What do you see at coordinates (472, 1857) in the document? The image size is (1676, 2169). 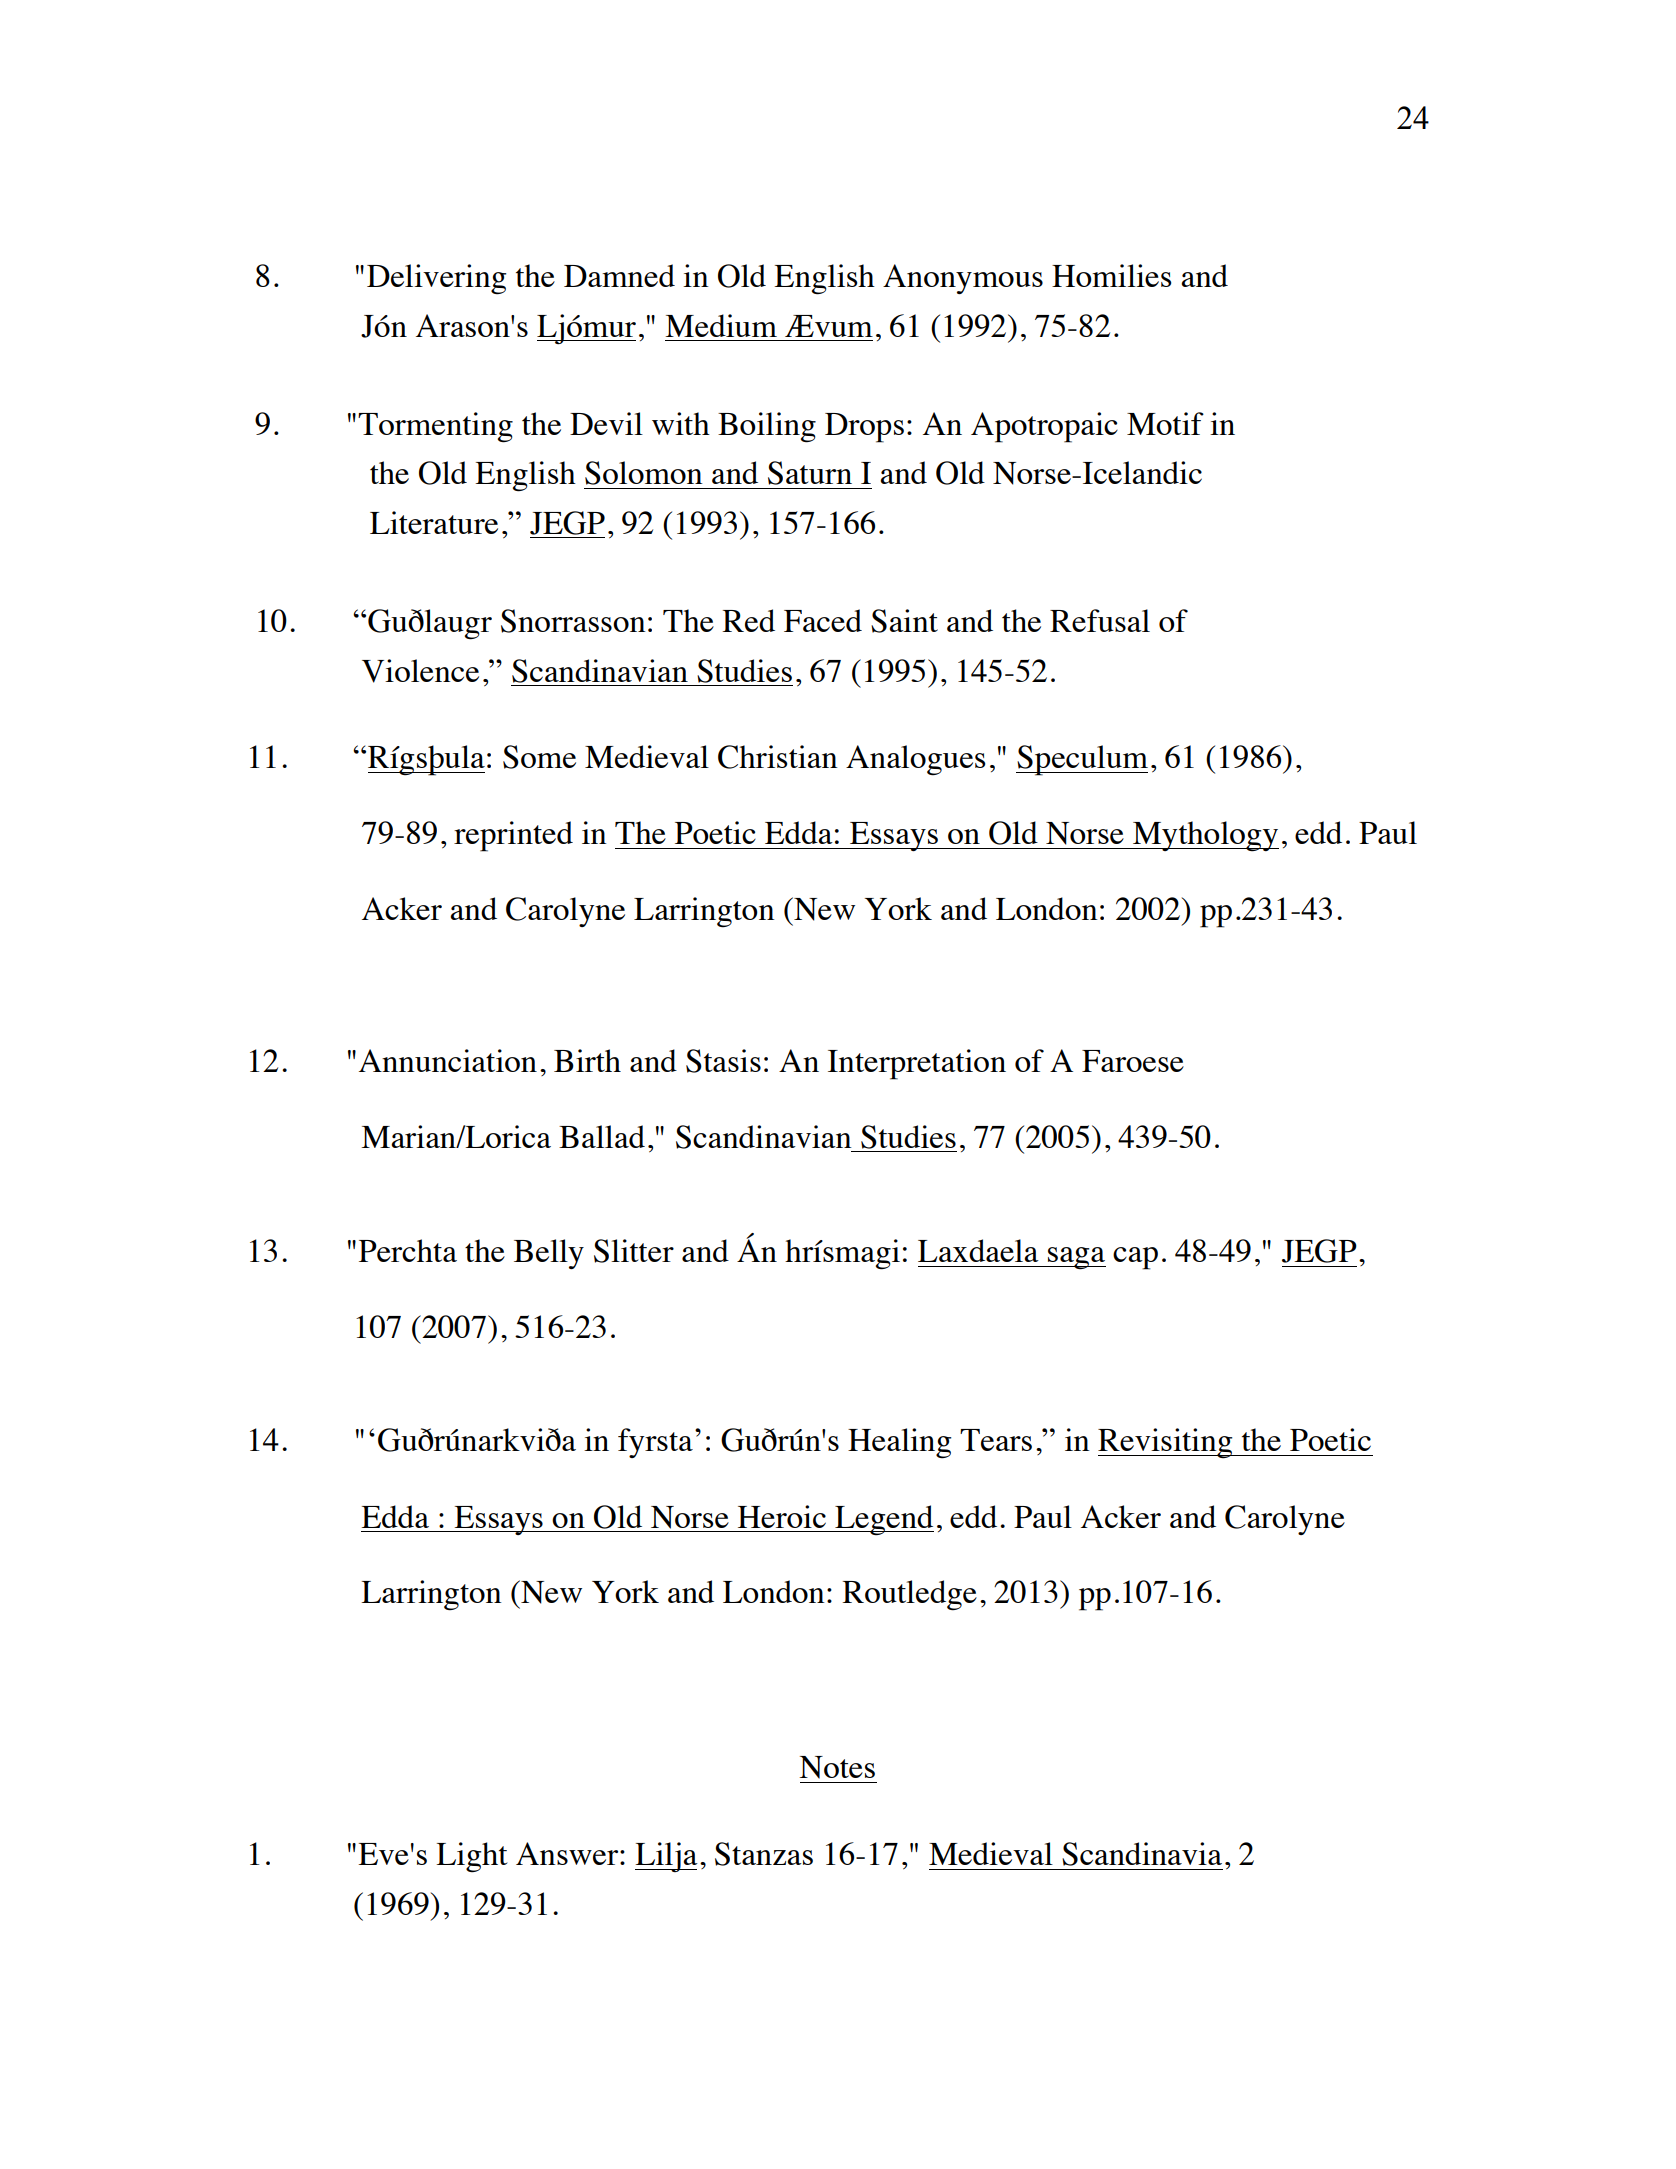 I see `Light` at bounding box center [472, 1857].
